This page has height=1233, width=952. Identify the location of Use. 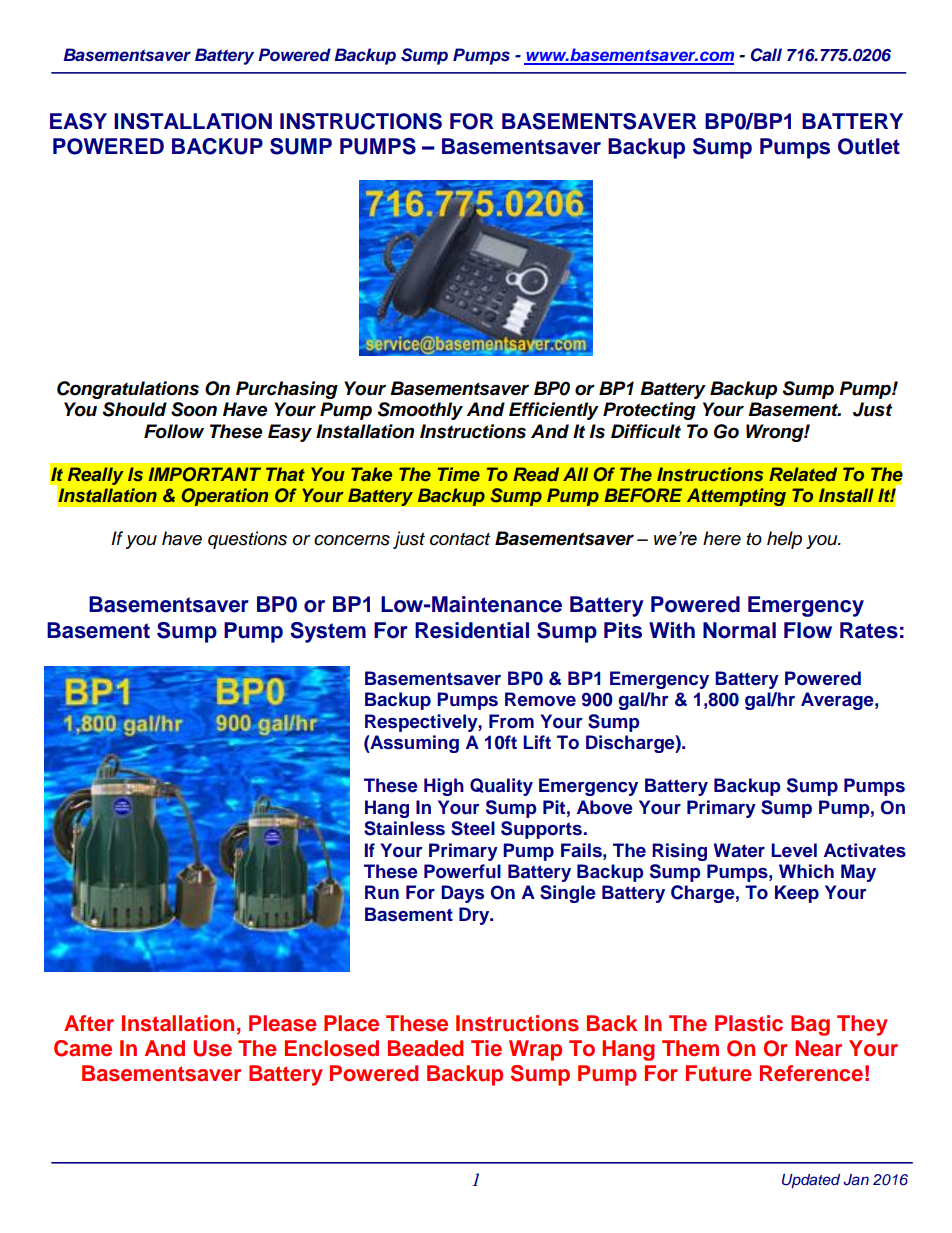
(212, 1048).
